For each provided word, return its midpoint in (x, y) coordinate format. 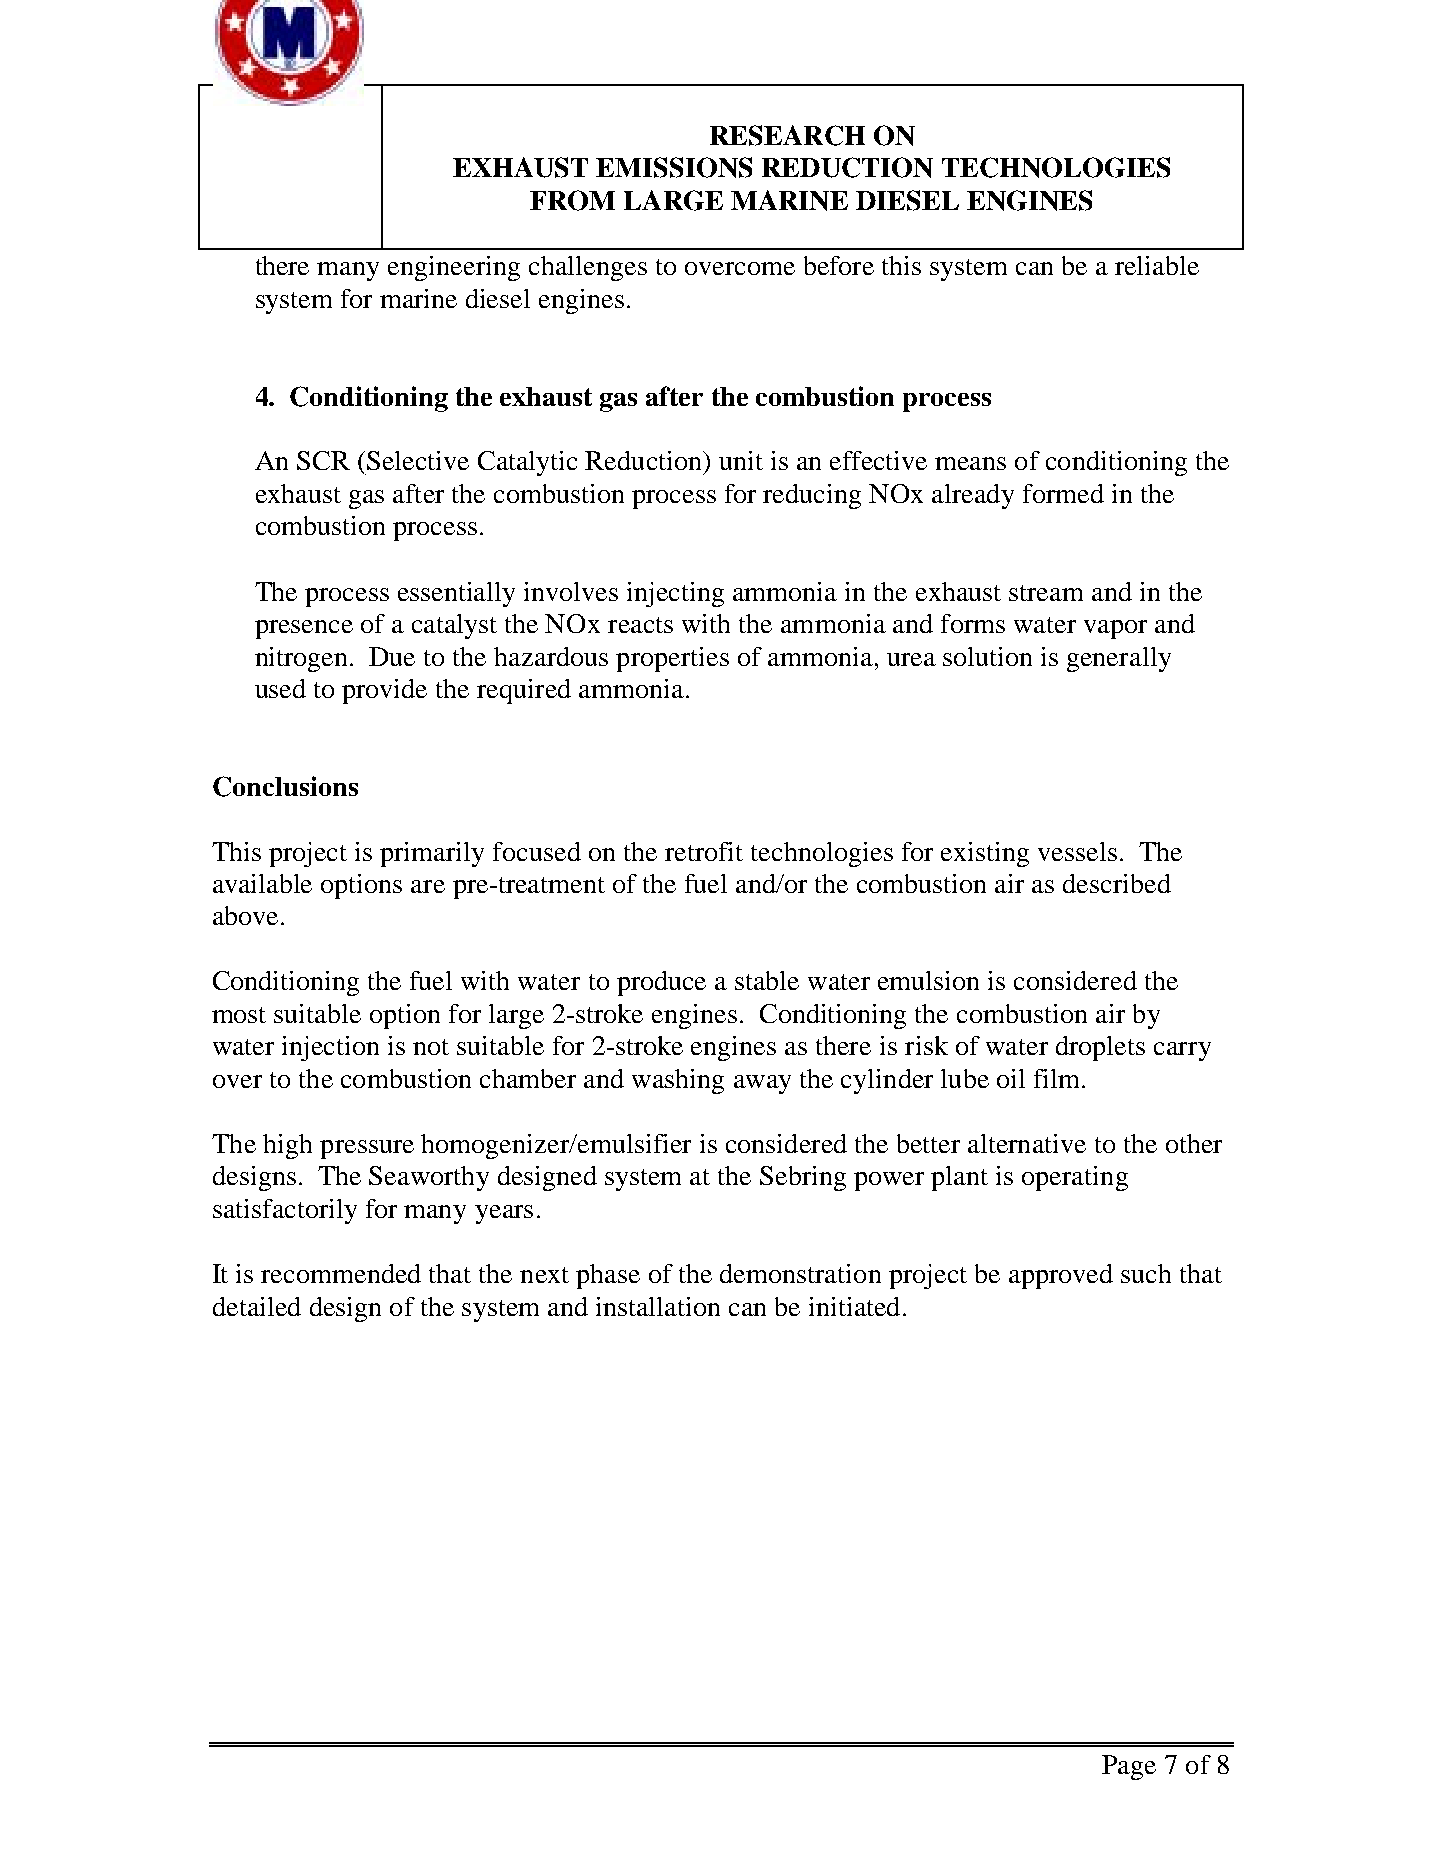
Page (1129, 1767)
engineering (454, 268)
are (428, 886)
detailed (257, 1306)
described (1117, 883)
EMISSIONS (674, 167)
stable (767, 980)
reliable (1157, 265)
